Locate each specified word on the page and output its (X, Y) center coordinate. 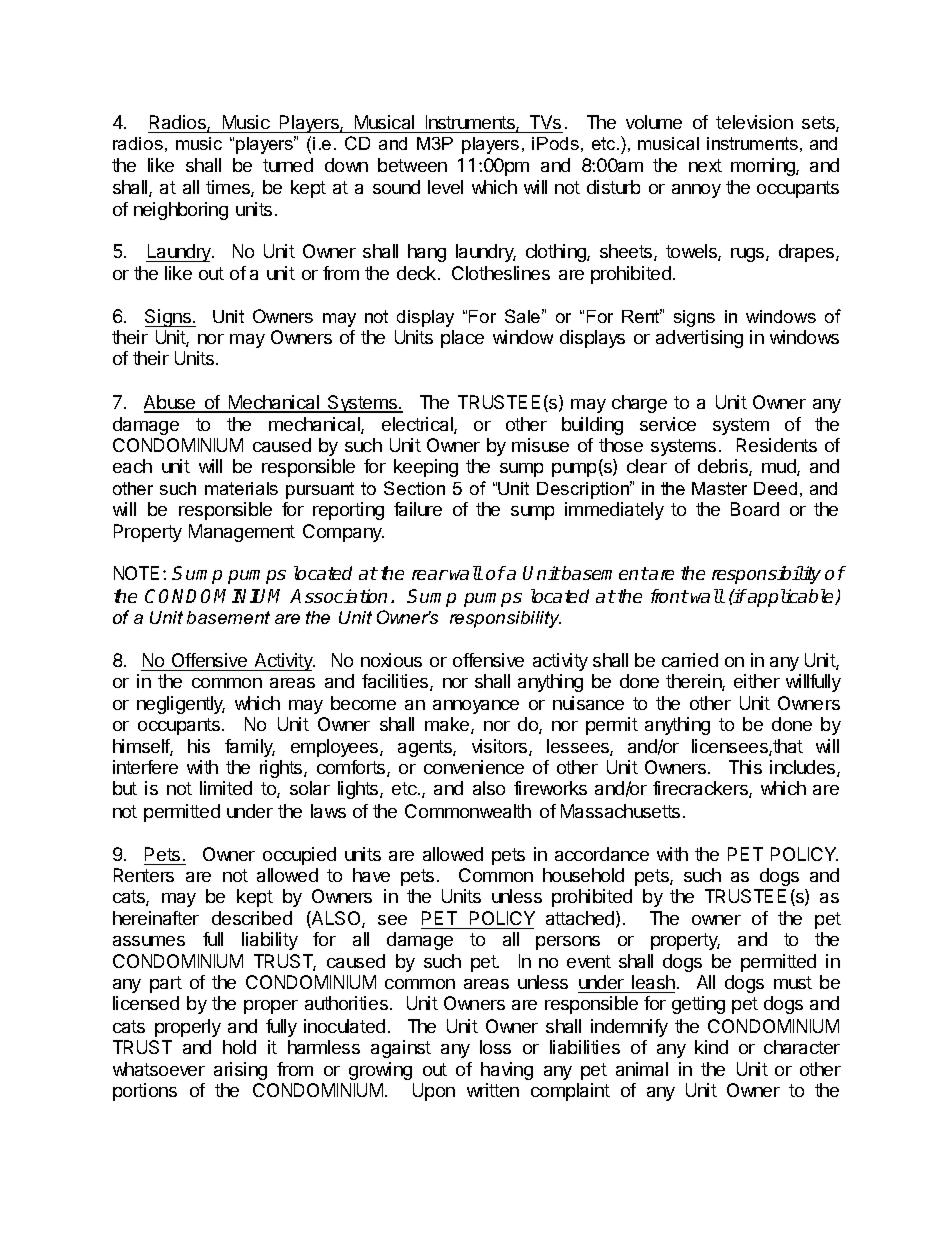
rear (430, 575)
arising (240, 1071)
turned (288, 165)
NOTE (136, 573)
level (445, 187)
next (705, 165)
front (670, 596)
